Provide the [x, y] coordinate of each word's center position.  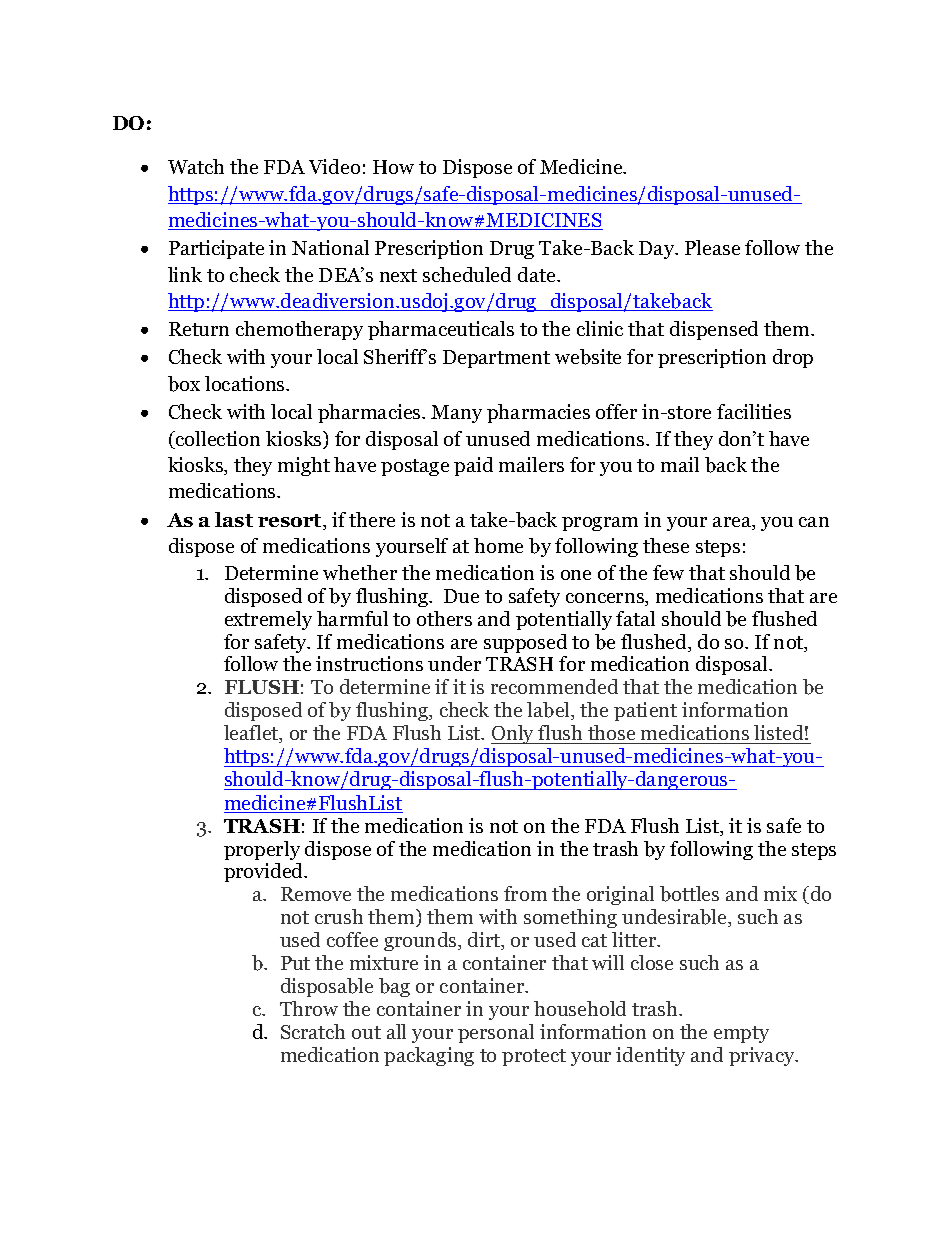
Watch [196, 166]
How [393, 167]
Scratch [313, 1031]
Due [461, 596]
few [668, 572]
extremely [268, 620]
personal [496, 1033]
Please [712, 247]
